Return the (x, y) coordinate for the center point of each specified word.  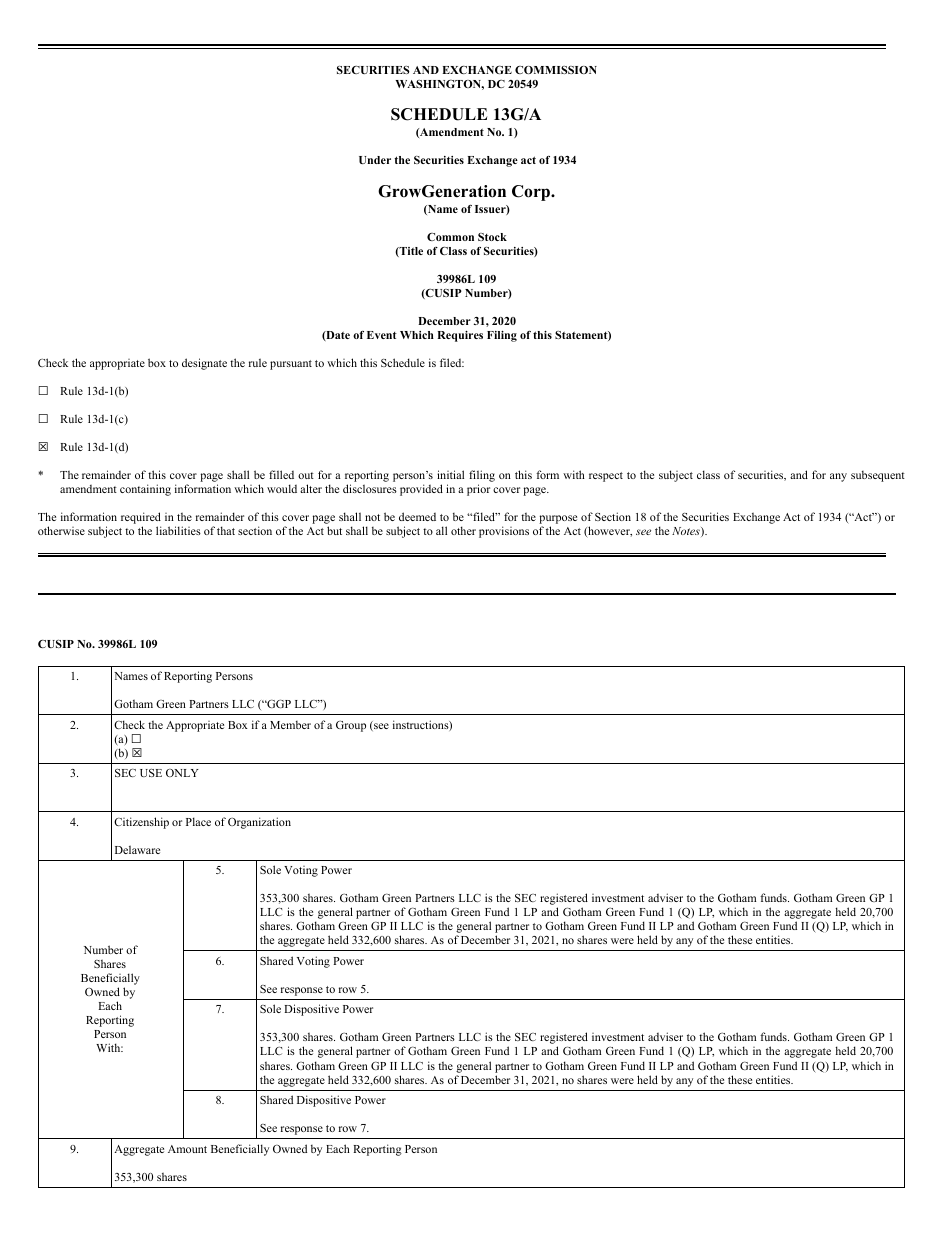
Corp (532, 193)
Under (375, 160)
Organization (259, 823)
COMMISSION (556, 70)
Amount (187, 1149)
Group (351, 726)
